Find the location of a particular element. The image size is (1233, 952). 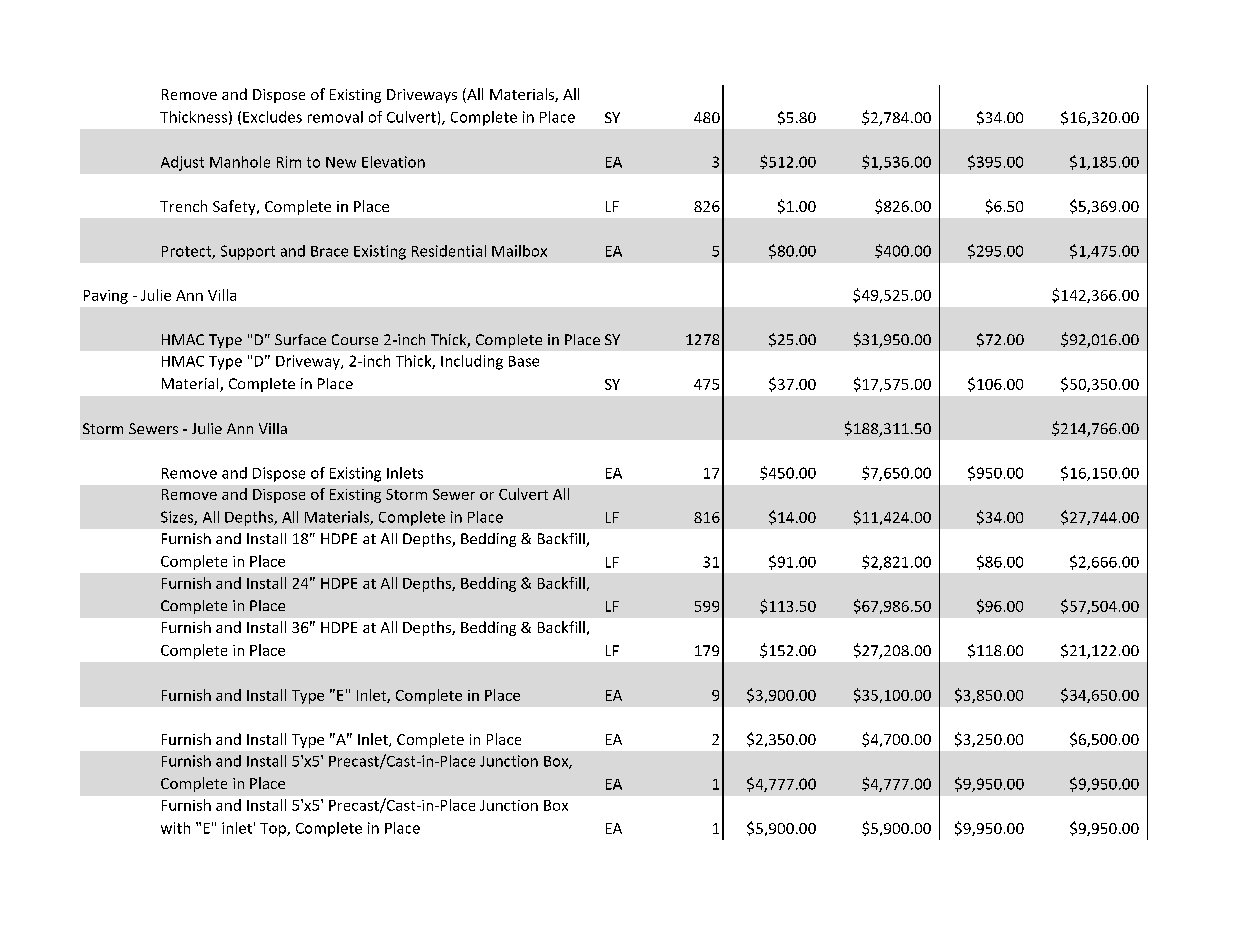

with is located at coordinates (175, 828).
